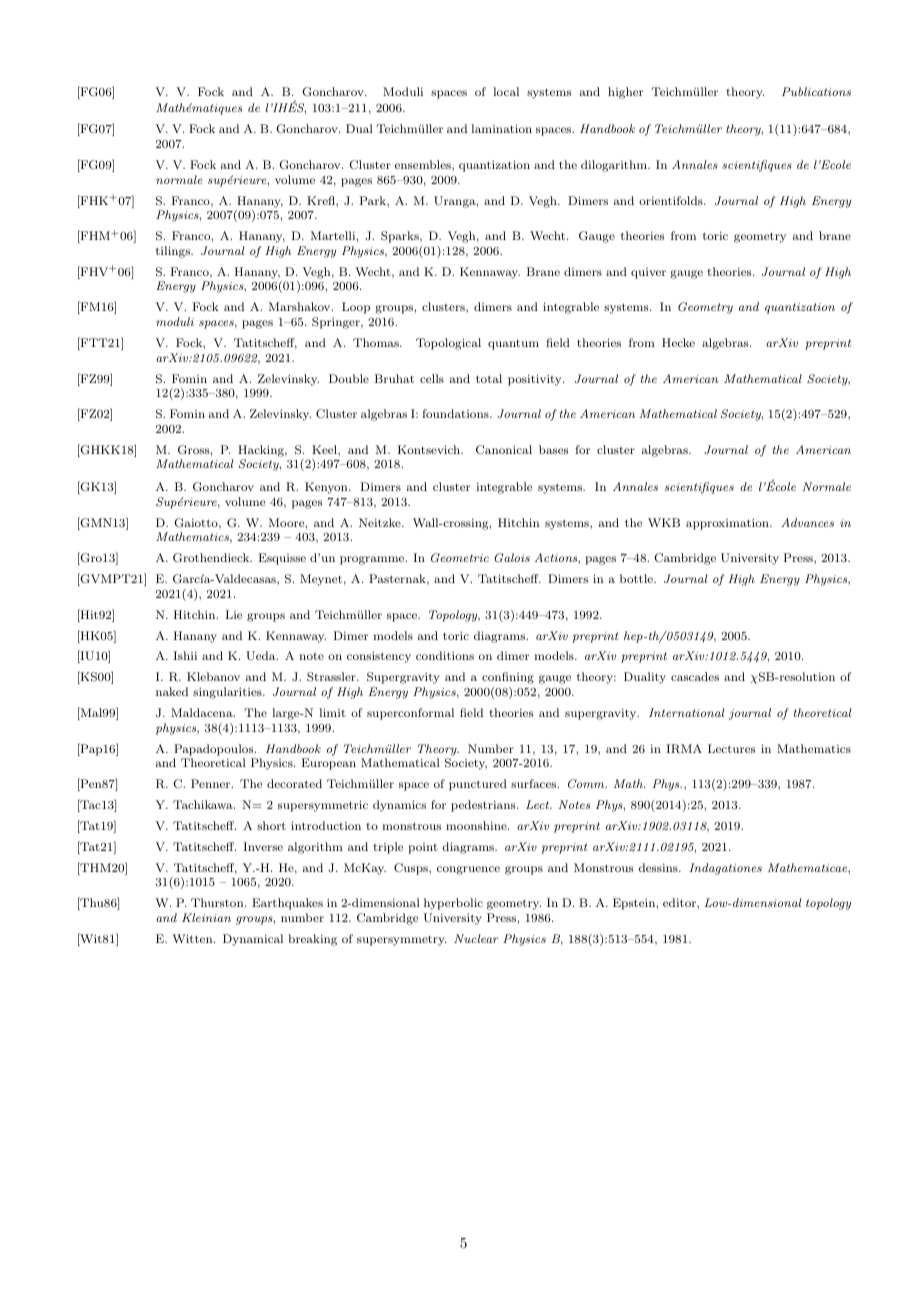  What do you see at coordinates (349, 378) in the document?
I see `Double` at bounding box center [349, 378].
